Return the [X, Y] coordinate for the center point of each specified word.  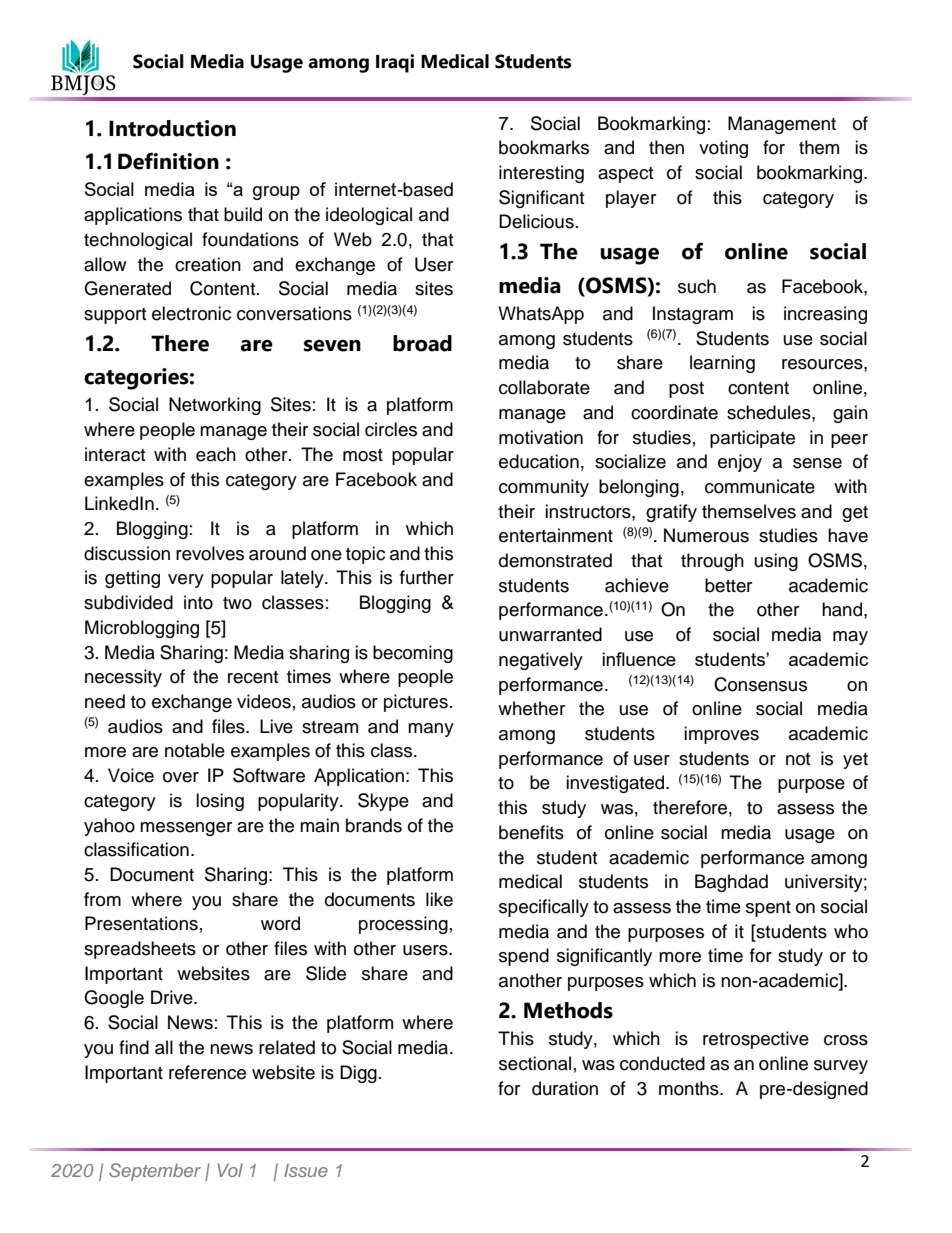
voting [723, 149]
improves [721, 735]
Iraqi [395, 63]
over [181, 777]
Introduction [172, 128]
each [216, 454]
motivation [541, 437]
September [155, 1172]
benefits [531, 832]
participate [752, 439]
